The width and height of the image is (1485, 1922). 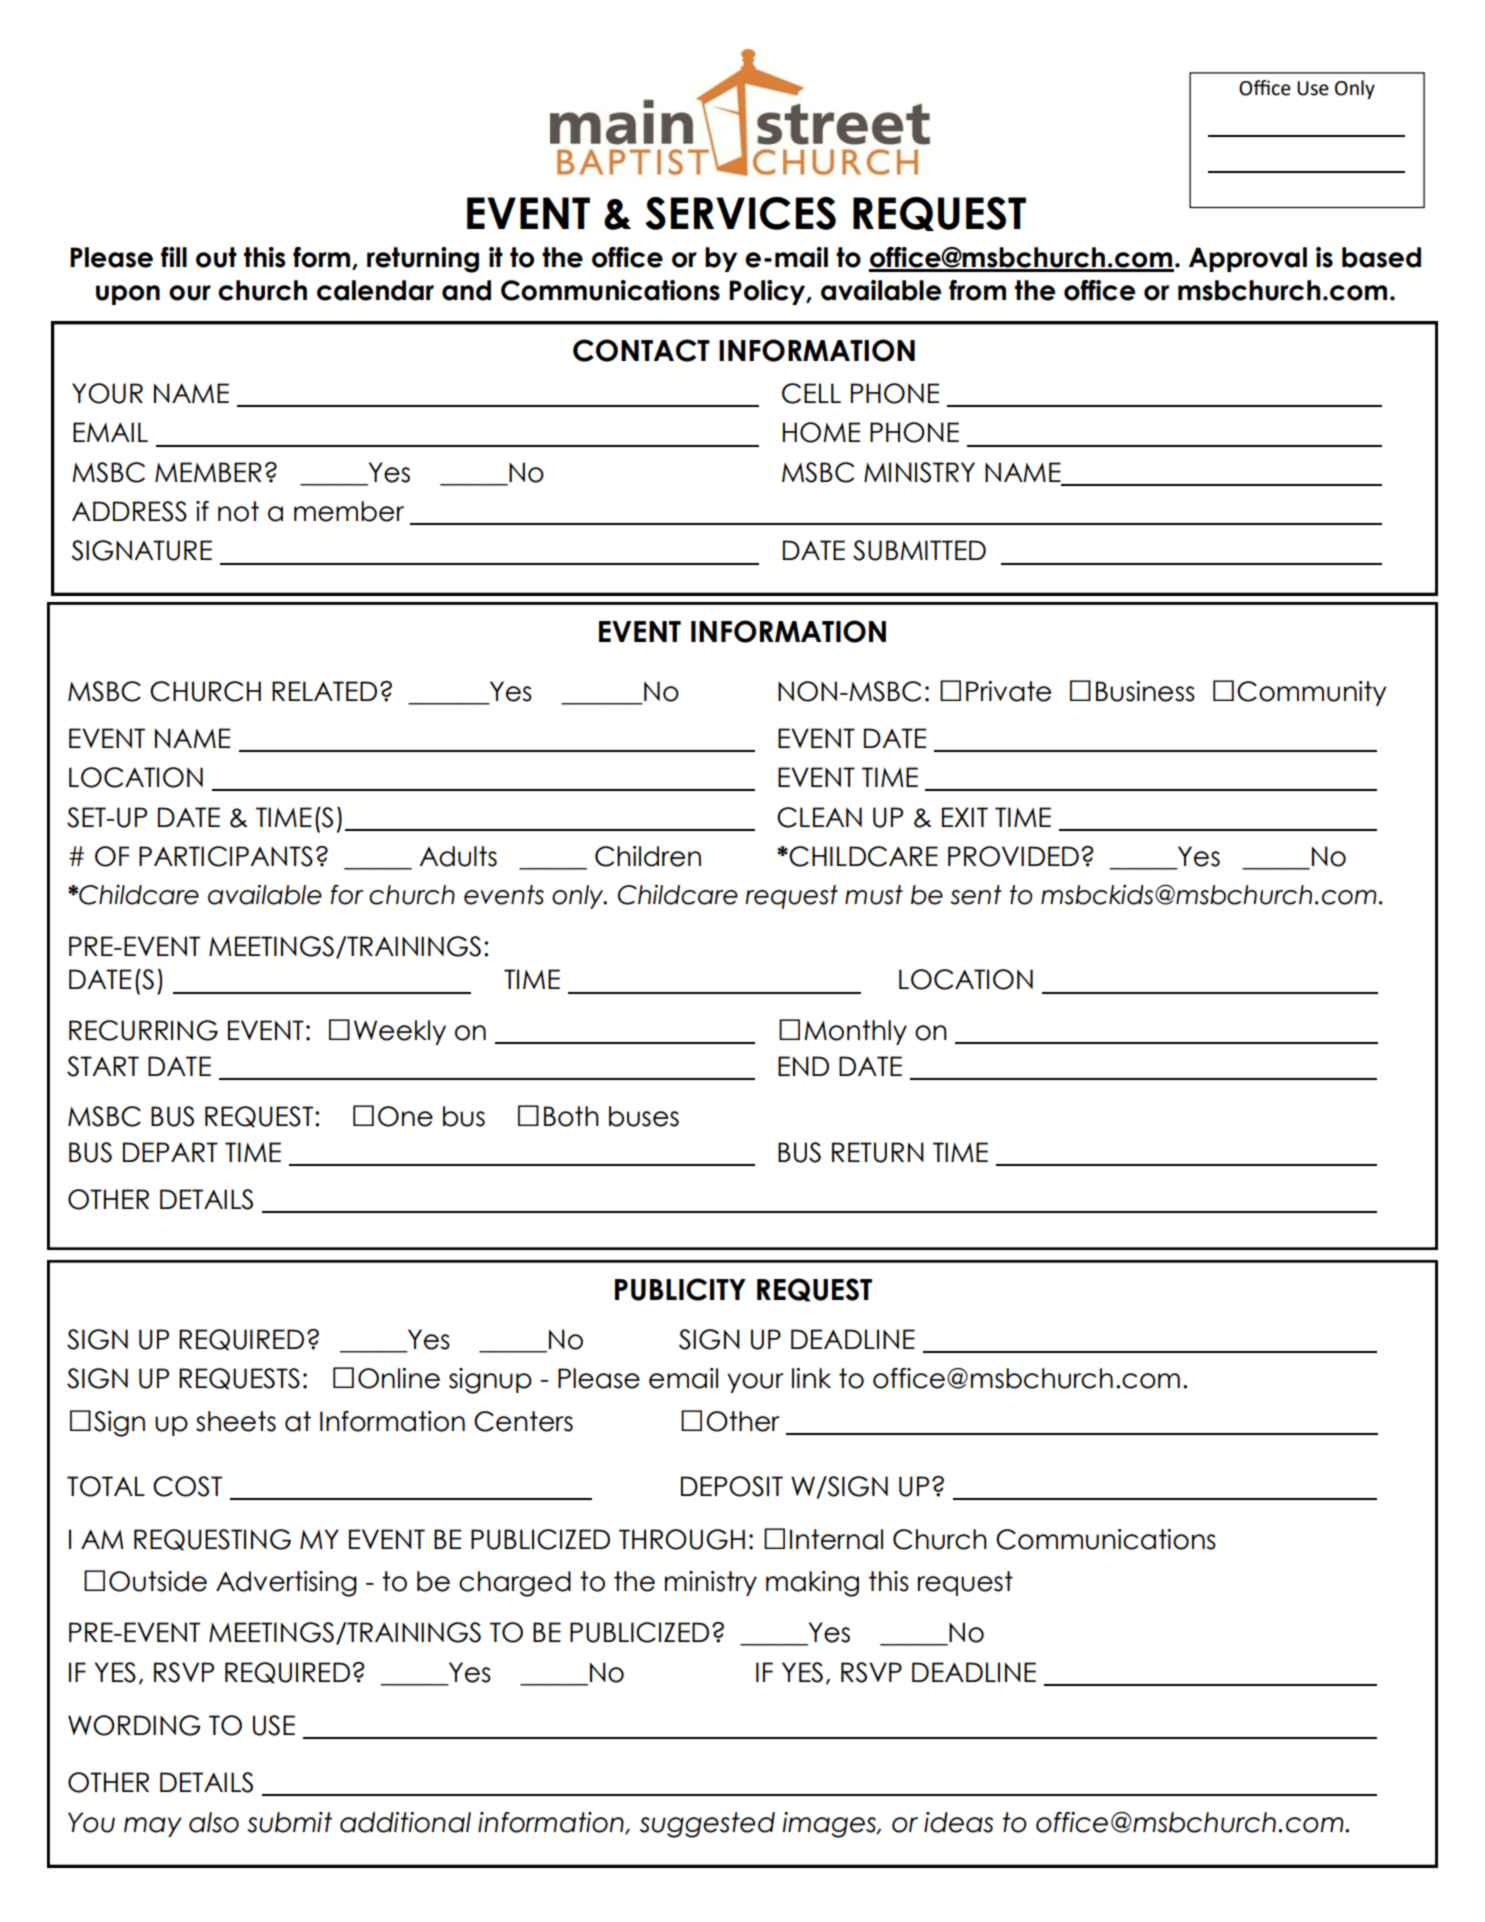 What do you see at coordinates (1013, 856) in the image?
I see `PROVIDED` at bounding box center [1013, 856].
